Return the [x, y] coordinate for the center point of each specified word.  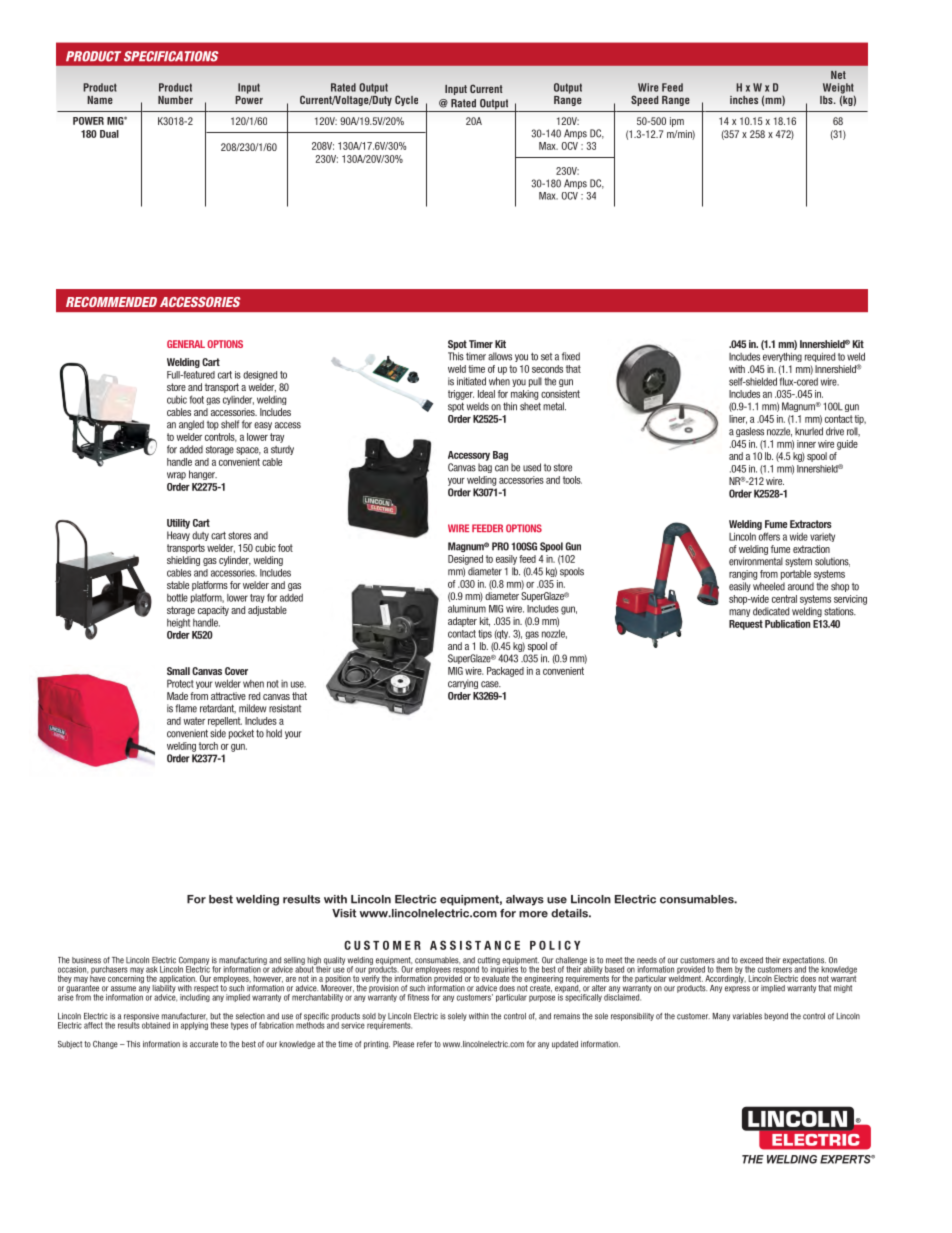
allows [500, 356]
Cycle [406, 100]
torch [208, 746]
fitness [418, 997]
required [820, 357]
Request [746, 625]
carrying [463, 684]
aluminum [467, 609]
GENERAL [186, 344]
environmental [756, 561]
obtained [156, 1025]
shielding [183, 561]
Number [175, 100]
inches [744, 100]
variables [747, 1016]
